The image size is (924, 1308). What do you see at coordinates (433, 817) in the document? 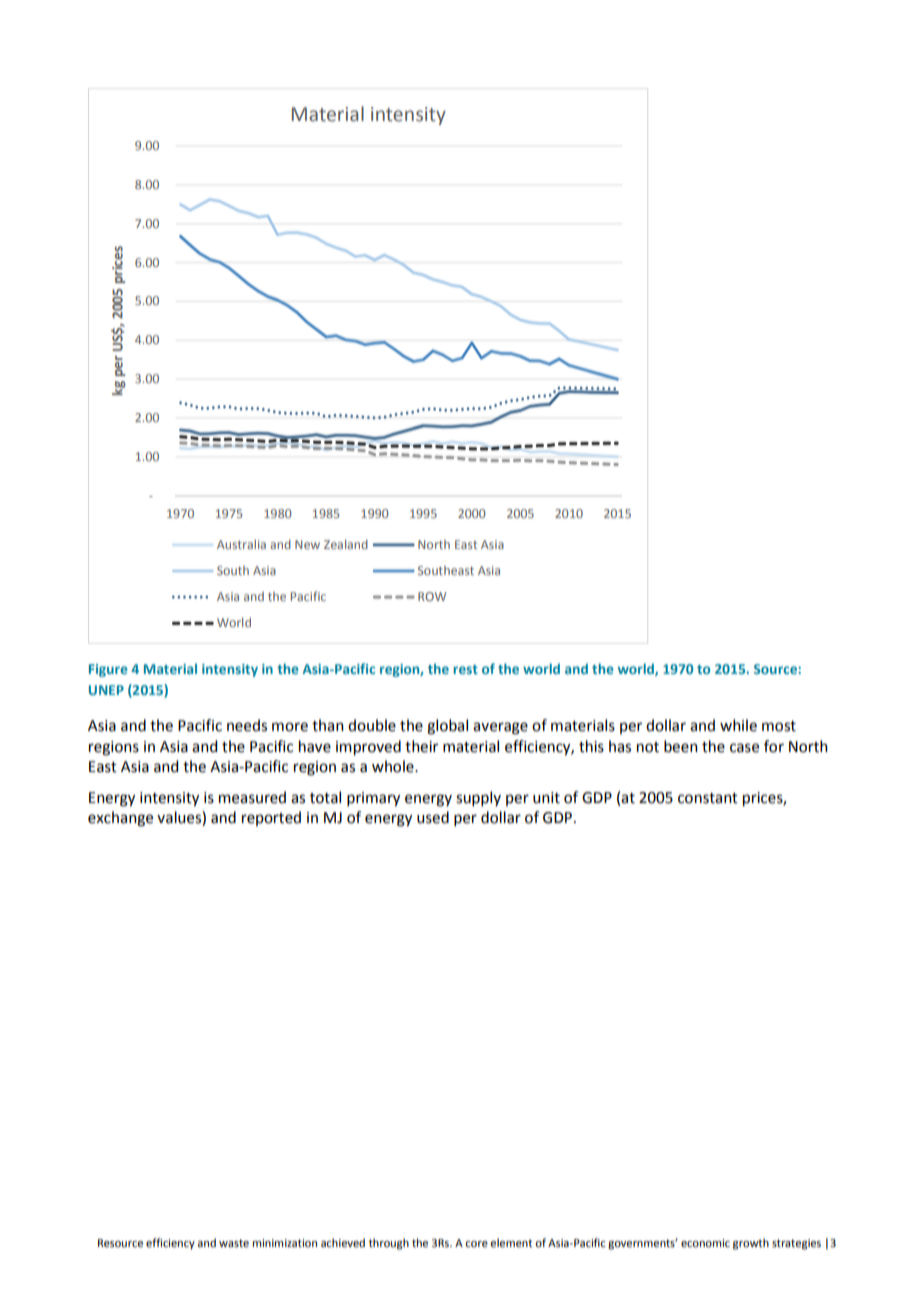
I see `used` at bounding box center [433, 817].
